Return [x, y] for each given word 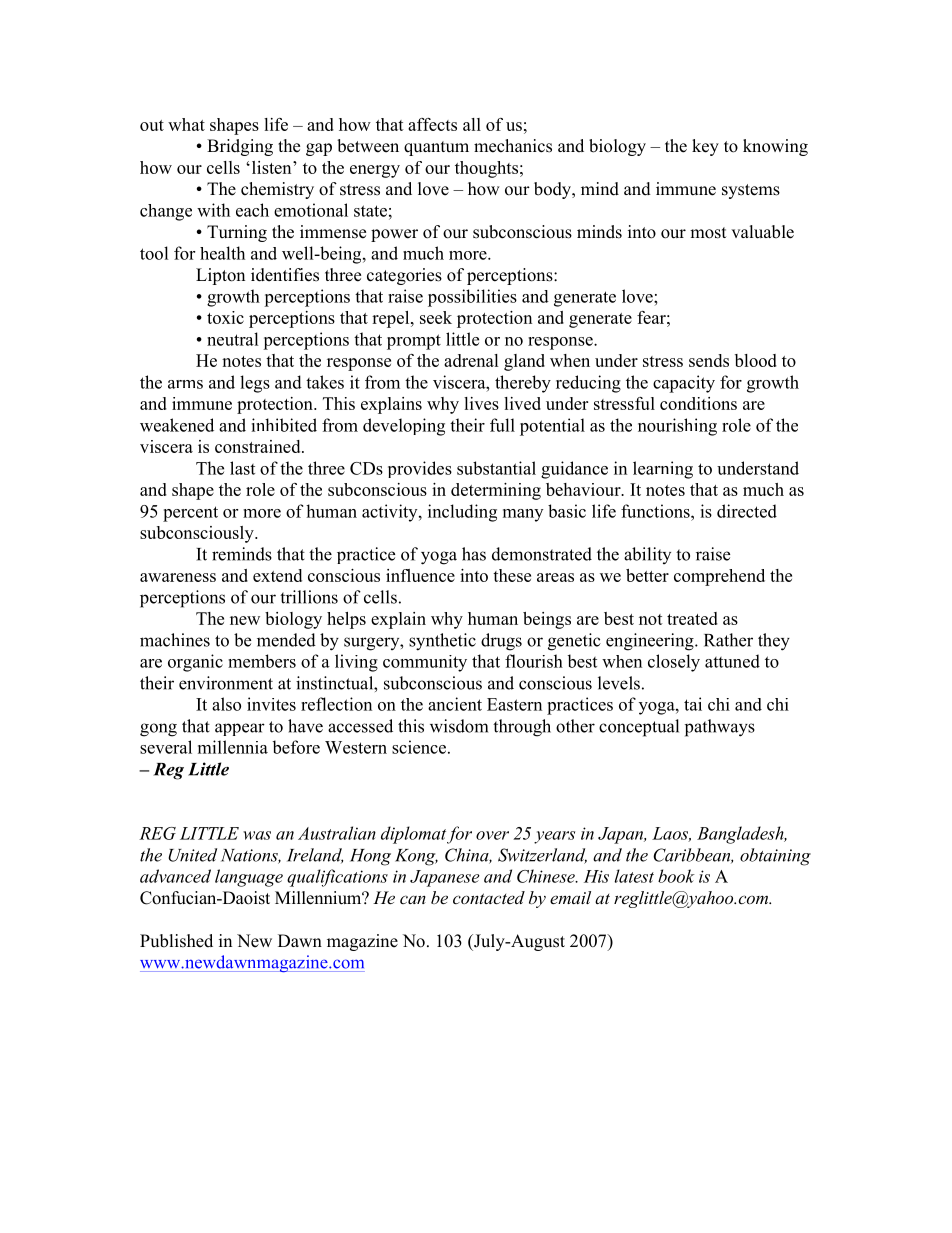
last [242, 468]
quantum [436, 148]
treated [692, 618]
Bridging [240, 147]
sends [709, 360]
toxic [225, 317]
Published [176, 941]
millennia [233, 747]
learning [663, 470]
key [705, 147]
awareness [178, 577]
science [420, 747]
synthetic [442, 642]
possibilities [472, 298]
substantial [496, 468]
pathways [720, 728]
